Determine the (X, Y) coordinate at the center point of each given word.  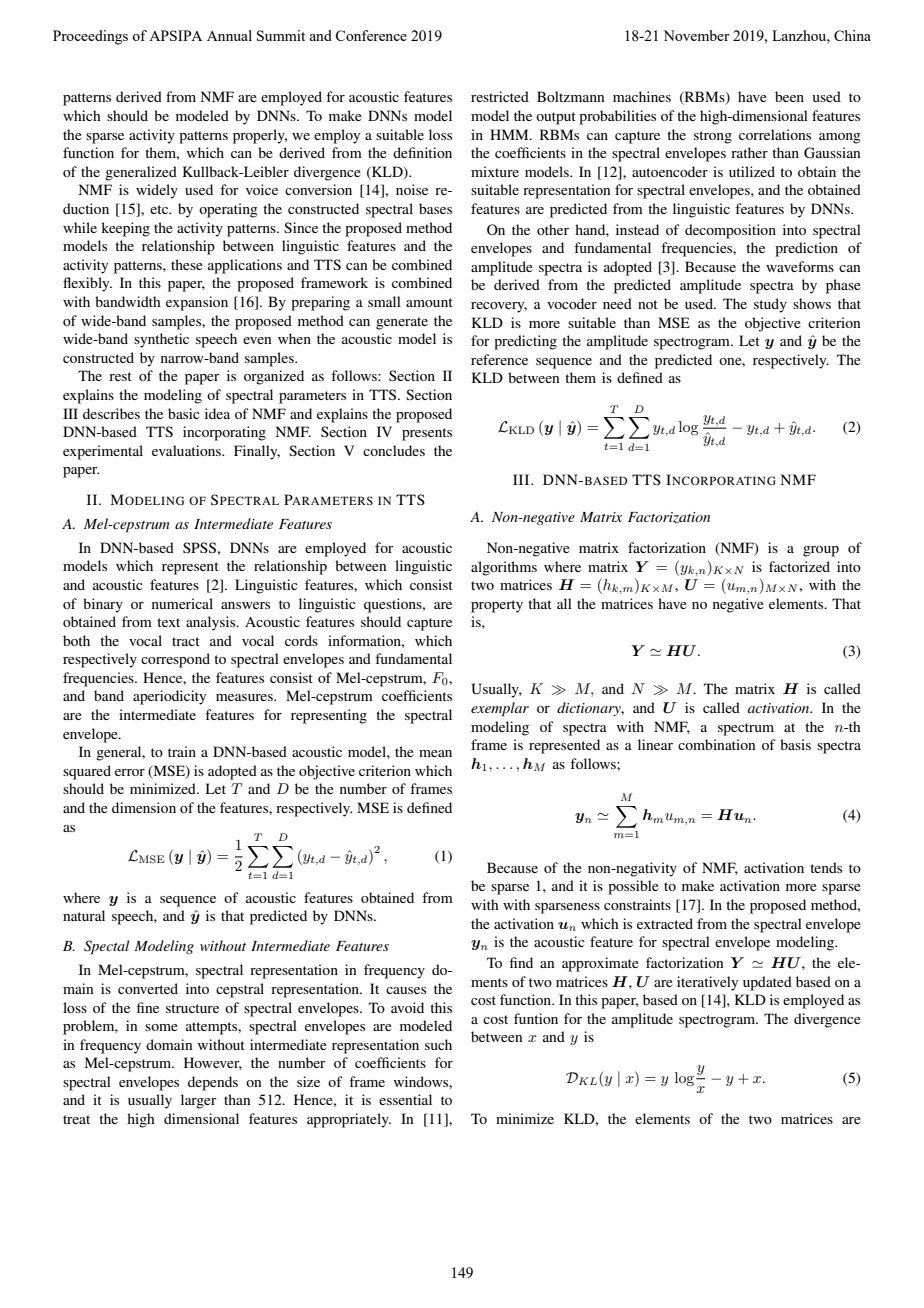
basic (184, 413)
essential (405, 1099)
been (789, 96)
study (770, 305)
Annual (229, 35)
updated (767, 983)
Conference (371, 35)
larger (199, 1101)
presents (427, 434)
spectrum (746, 729)
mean (435, 753)
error (130, 772)
